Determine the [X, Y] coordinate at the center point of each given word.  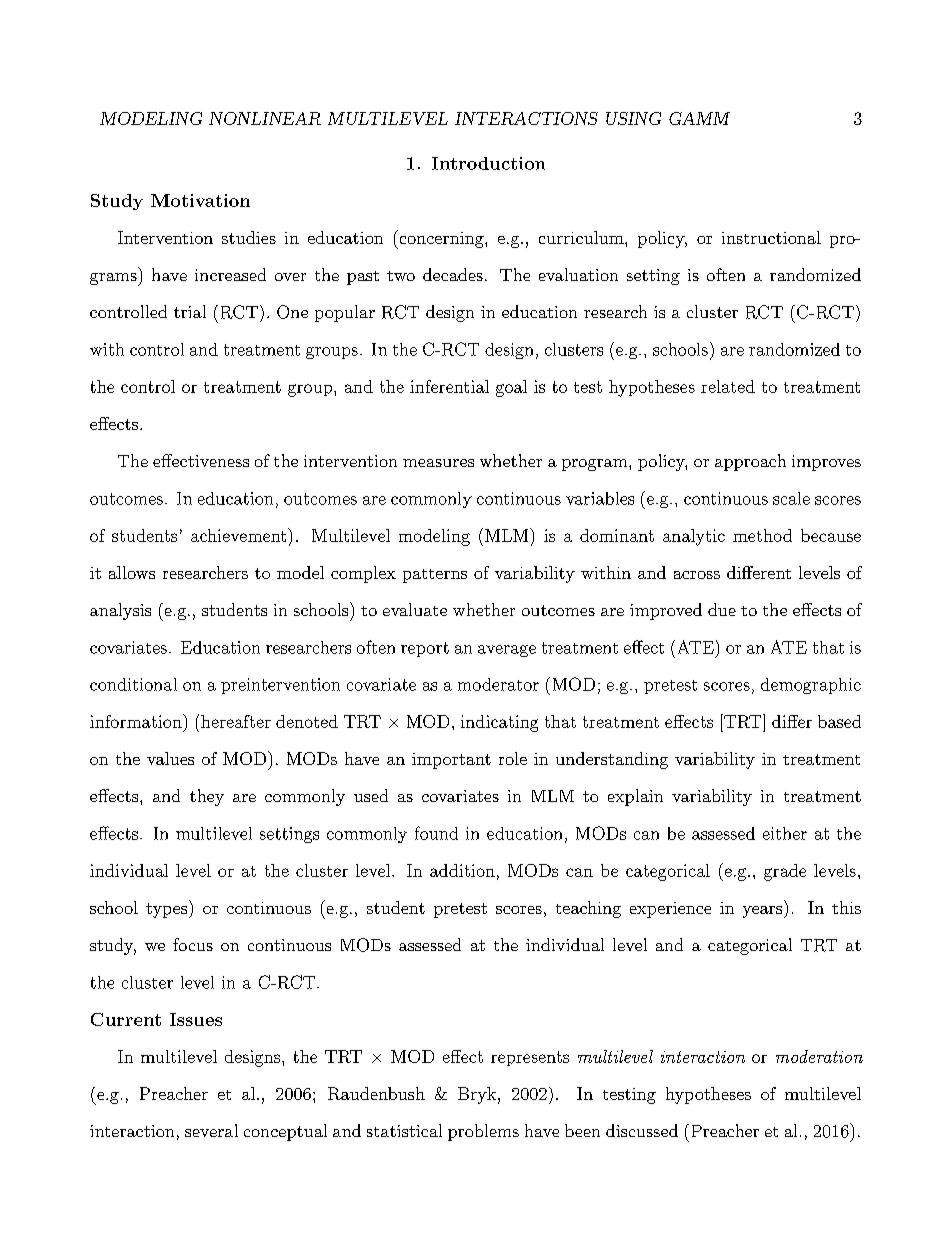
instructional [771, 237]
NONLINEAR [265, 118]
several [211, 1130]
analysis [120, 611]
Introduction [488, 163]
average [507, 651]
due [722, 609]
